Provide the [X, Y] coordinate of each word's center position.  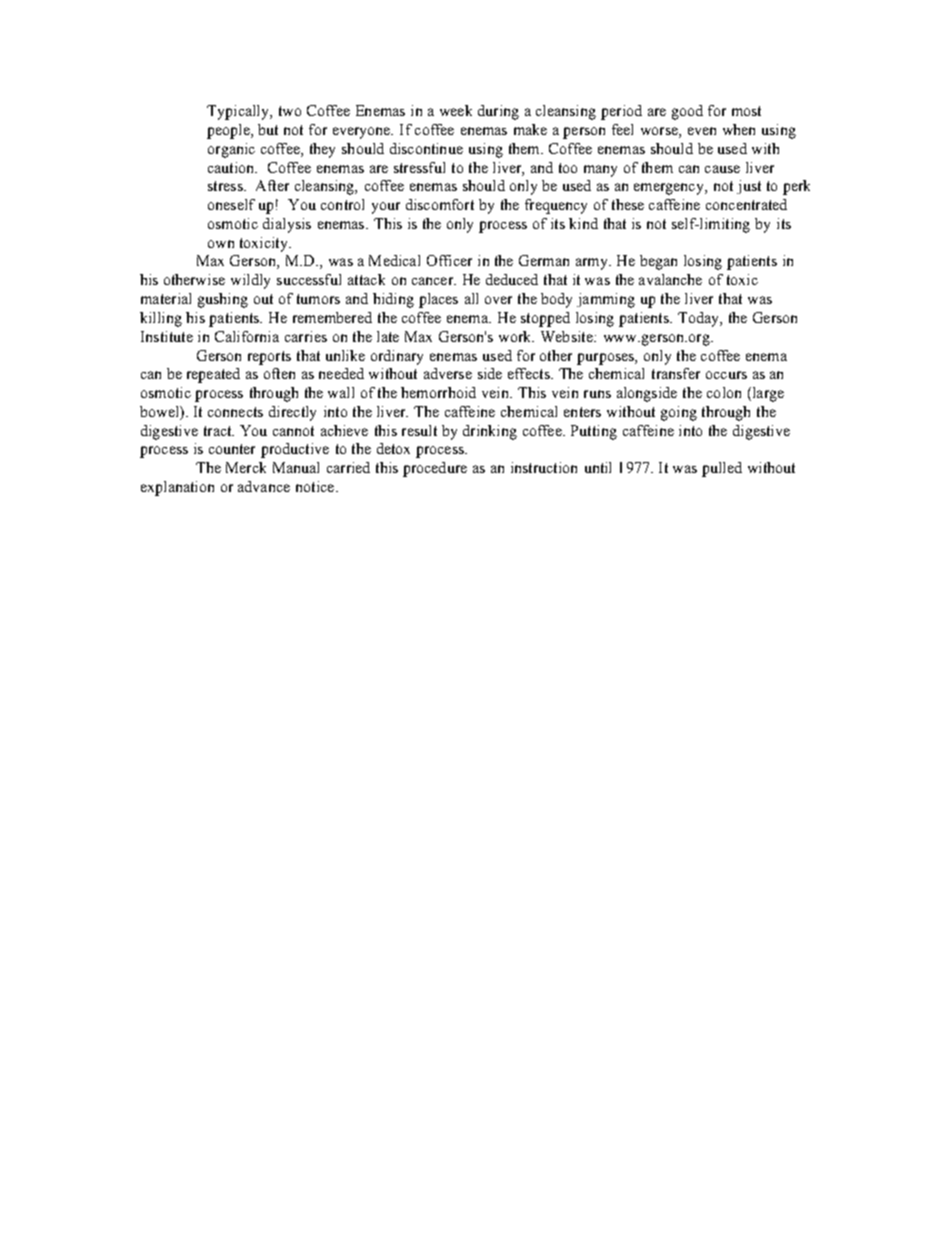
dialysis [287, 225]
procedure [435, 469]
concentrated [746, 204]
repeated [213, 375]
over [498, 300]
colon [724, 392]
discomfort [440, 204]
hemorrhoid [438, 392]
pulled [722, 469]
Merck [246, 467]
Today [699, 319]
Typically [239, 112]
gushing [223, 300]
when [739, 129]
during [498, 112]
